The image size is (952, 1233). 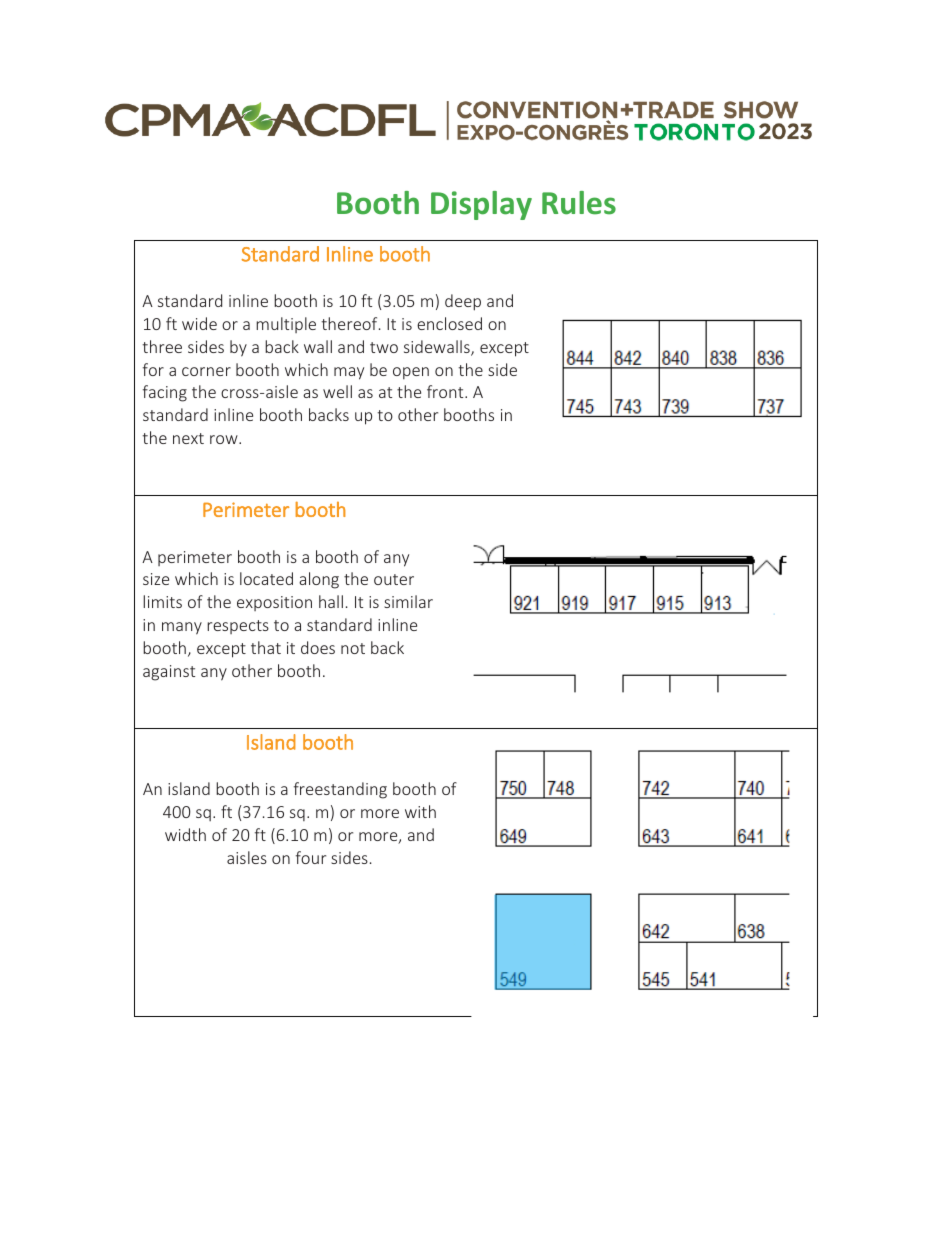 What do you see at coordinates (188, 438) in the image?
I see `next` at bounding box center [188, 438].
